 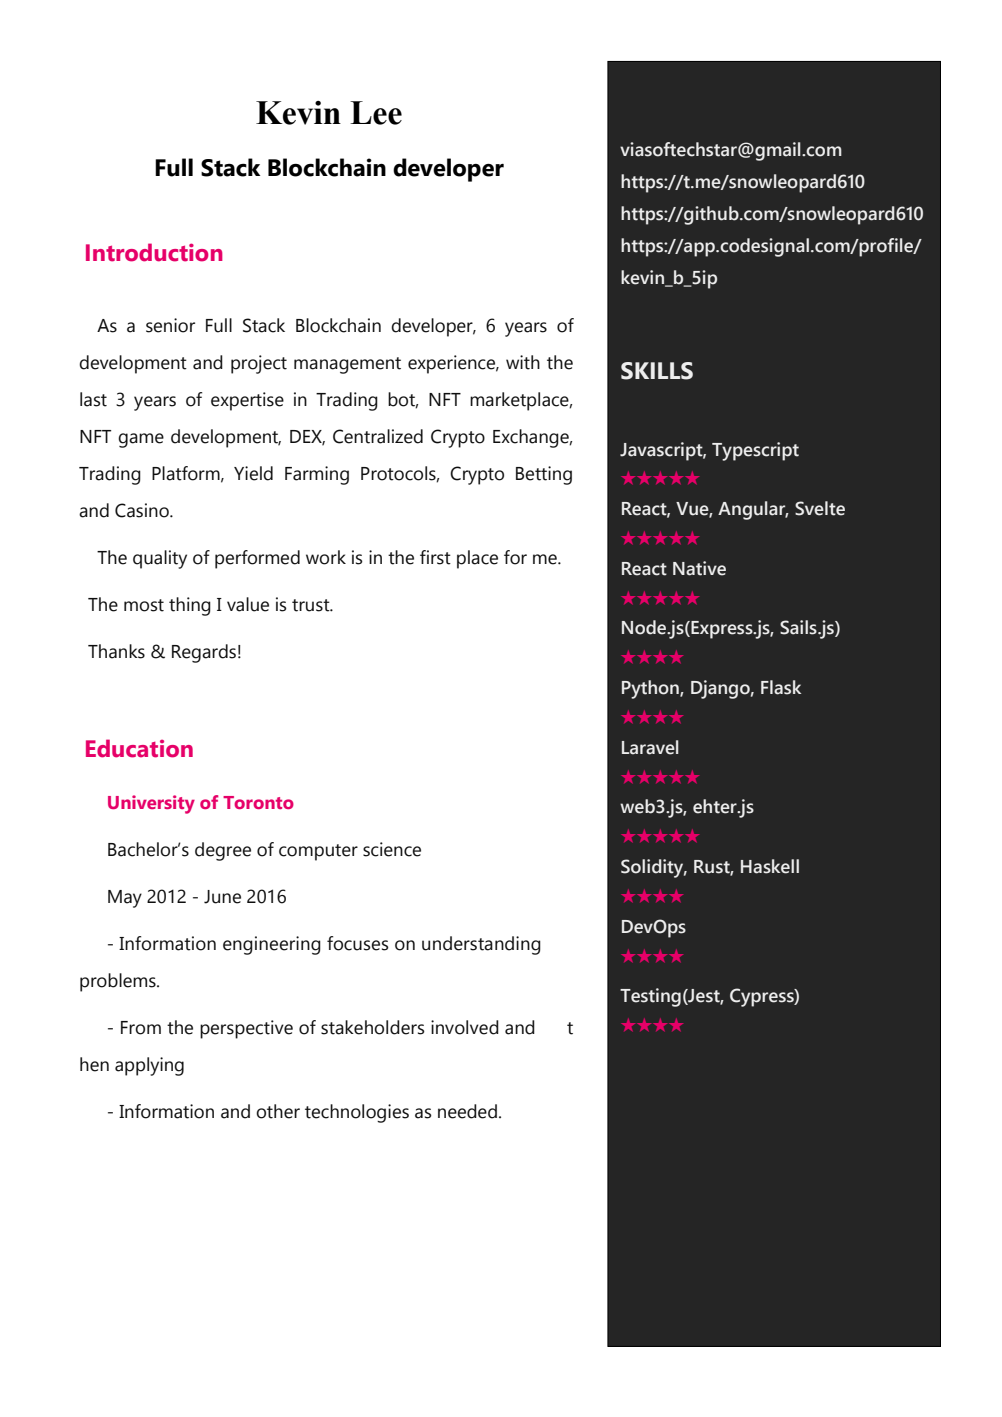 I want to click on first, so click(x=435, y=557).
